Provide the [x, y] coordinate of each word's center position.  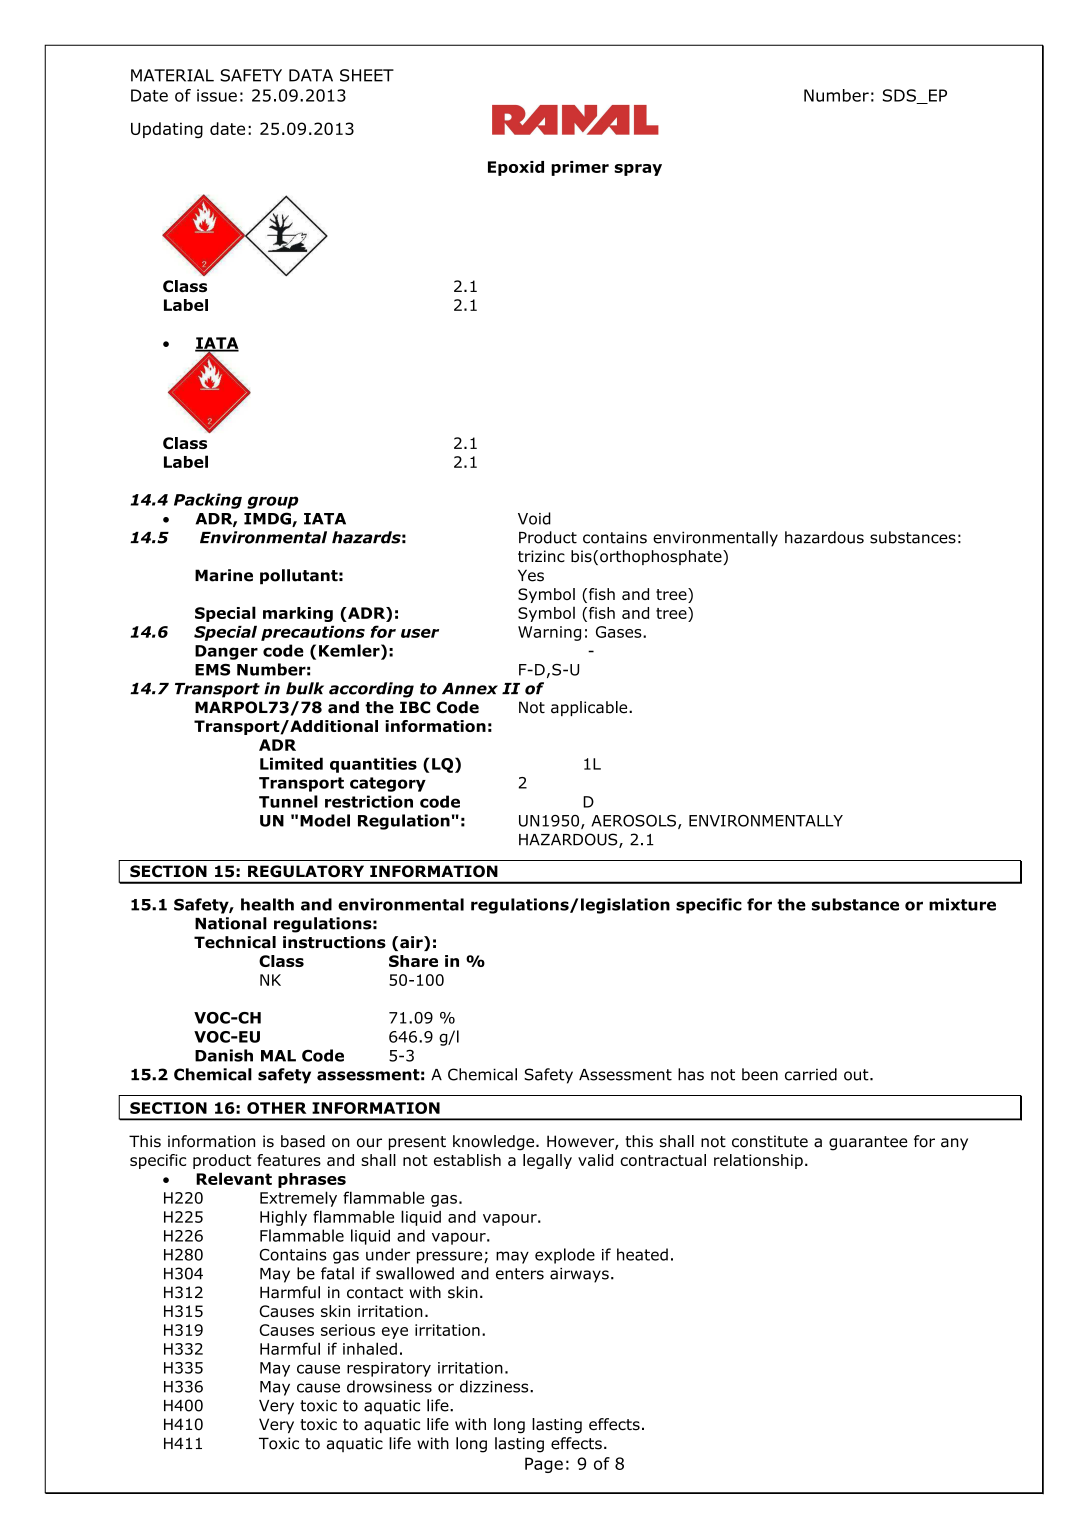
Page [544, 1465]
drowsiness [389, 1386]
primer [580, 168]
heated [642, 1254]
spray [638, 170]
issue [217, 95]
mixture [962, 904]
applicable [590, 708]
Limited [291, 763]
